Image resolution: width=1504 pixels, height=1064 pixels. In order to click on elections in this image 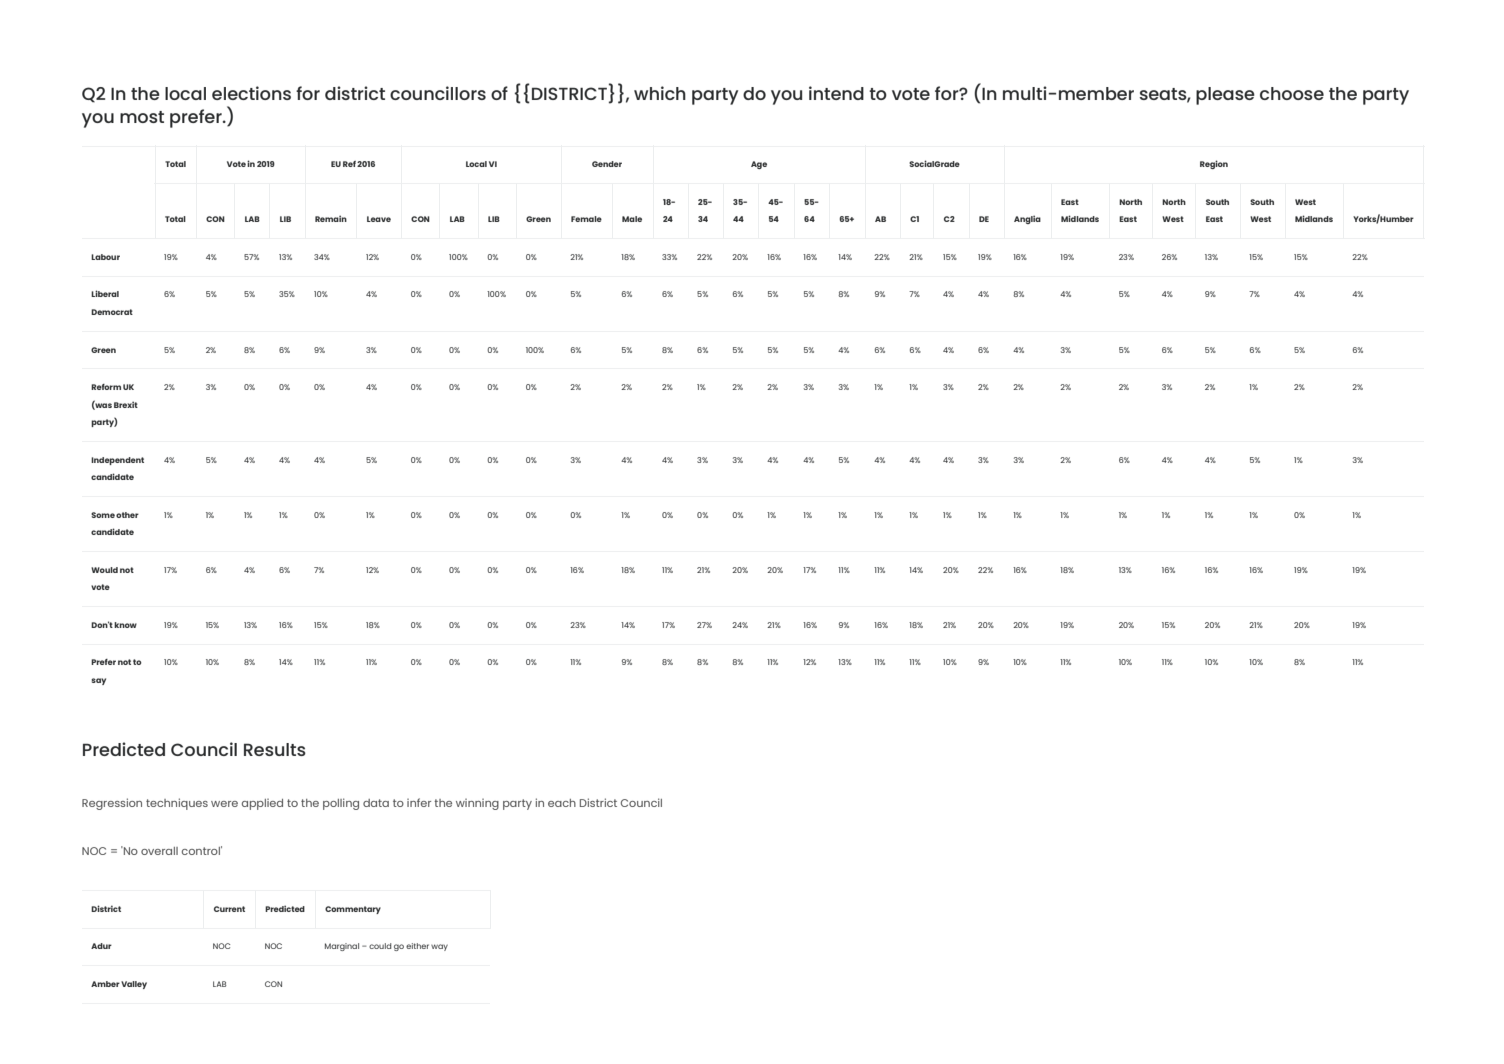, I will do `click(251, 93)`.
